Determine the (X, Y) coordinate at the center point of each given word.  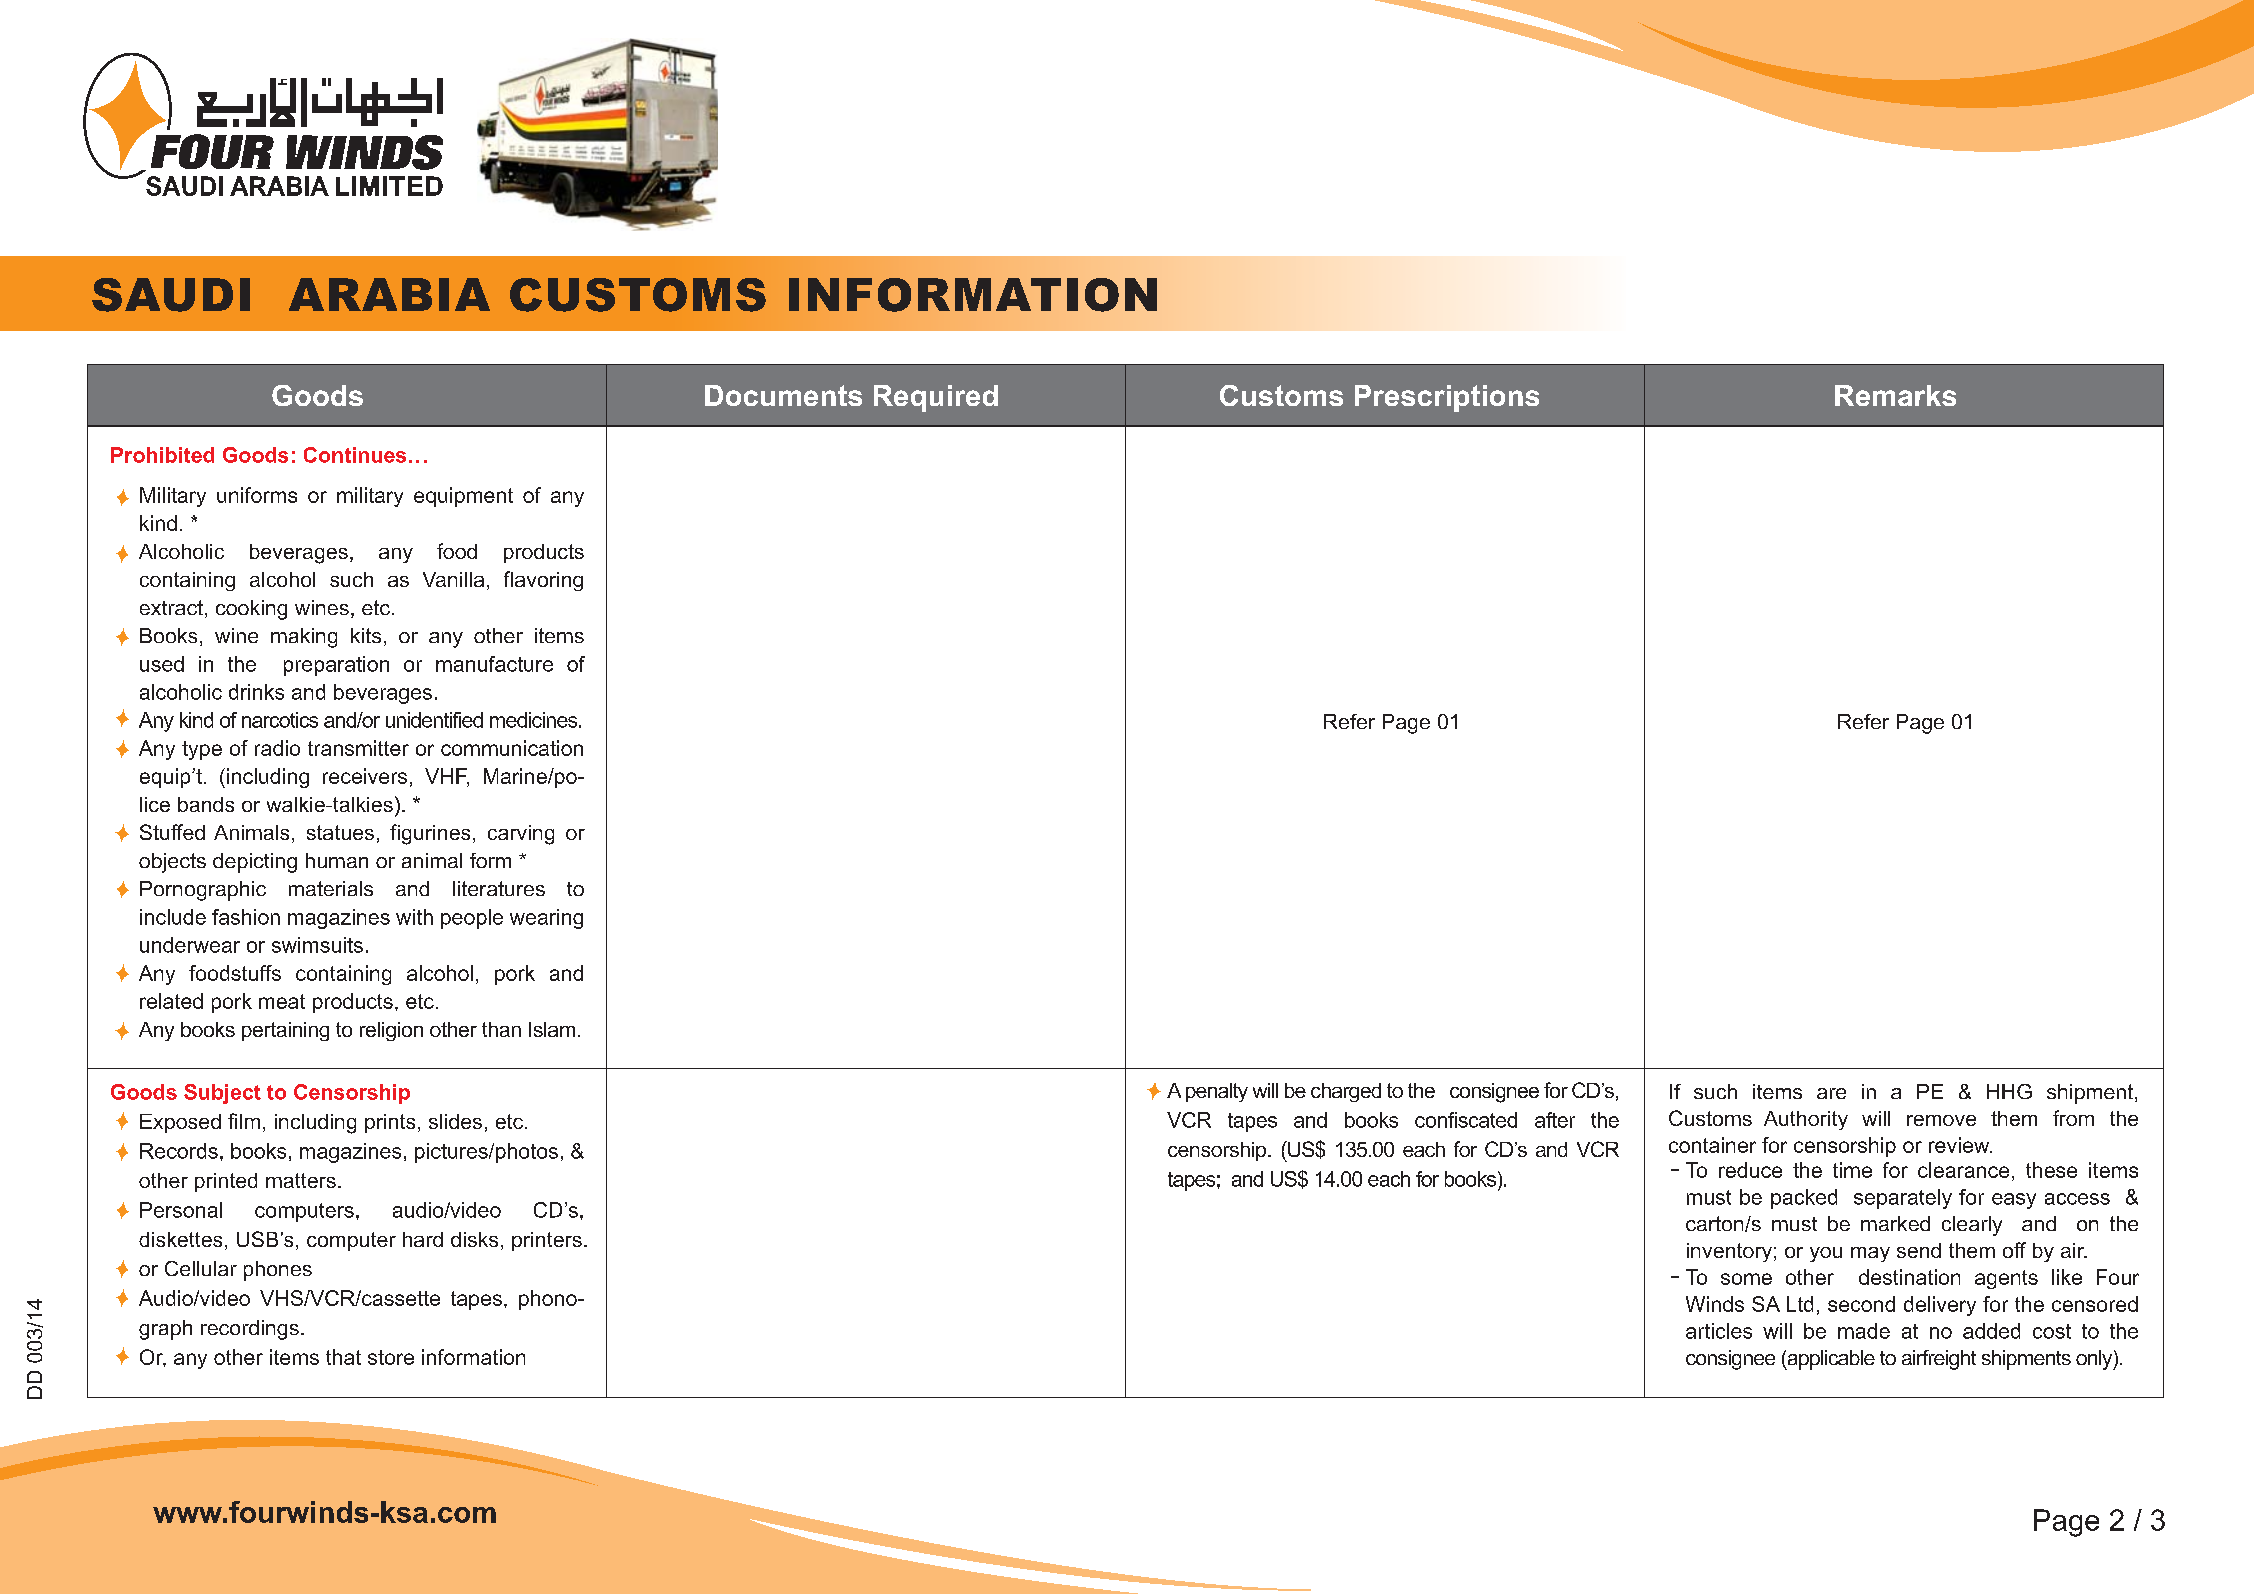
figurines (430, 834)
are (1831, 1093)
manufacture (494, 664)
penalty (1217, 1092)
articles (1719, 1331)
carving (521, 835)
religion (391, 1031)
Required (936, 398)
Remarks (1895, 395)
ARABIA (389, 294)
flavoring (543, 581)
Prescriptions (1447, 398)
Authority (1806, 1120)
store (391, 1357)
